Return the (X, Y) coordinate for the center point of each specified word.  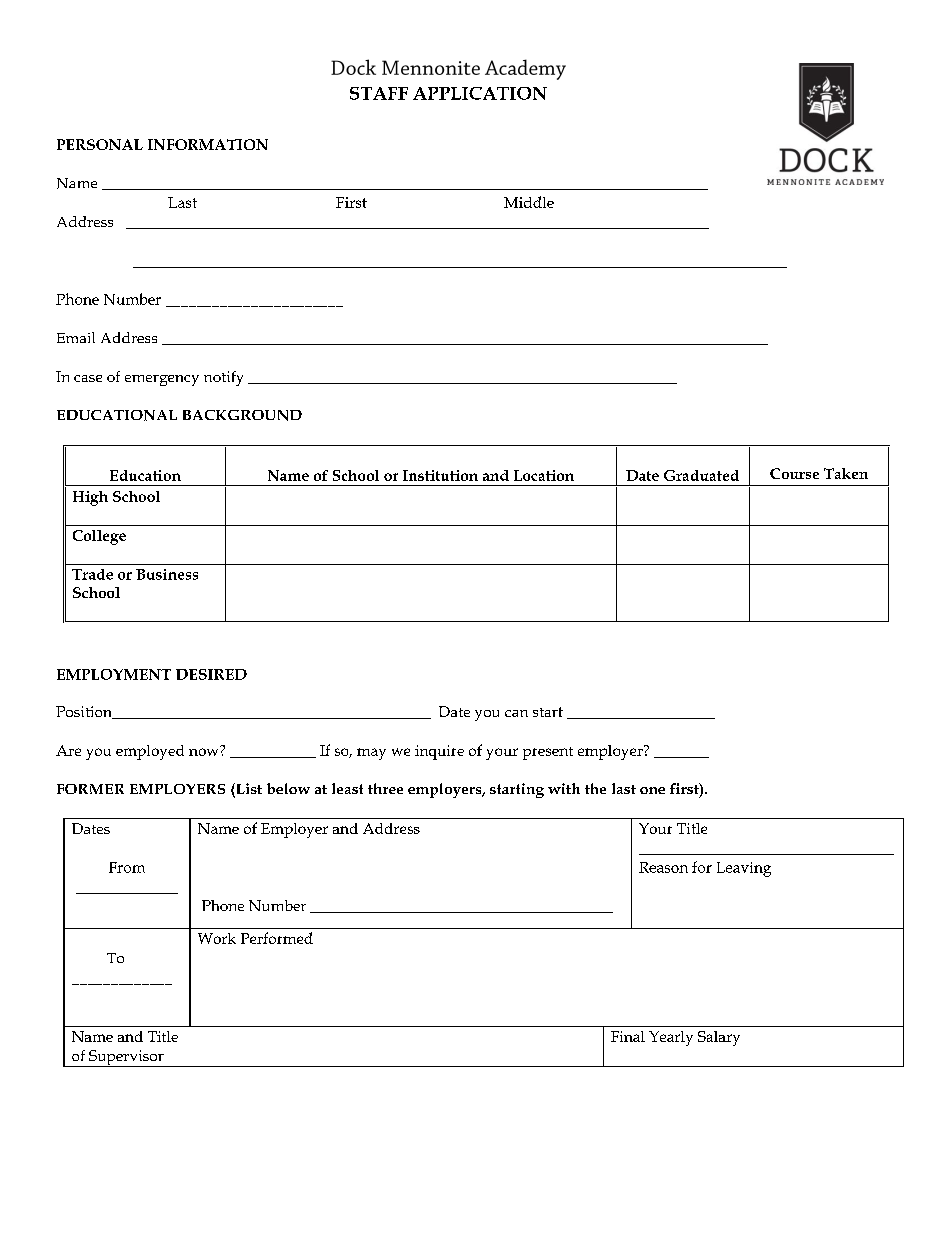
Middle (529, 202)
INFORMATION (208, 144)
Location (544, 475)
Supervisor (126, 1058)
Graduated (701, 475)
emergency (162, 380)
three (385, 788)
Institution (440, 475)
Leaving (744, 869)
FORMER (90, 789)
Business (167, 574)
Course (794, 473)
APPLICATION (480, 93)
